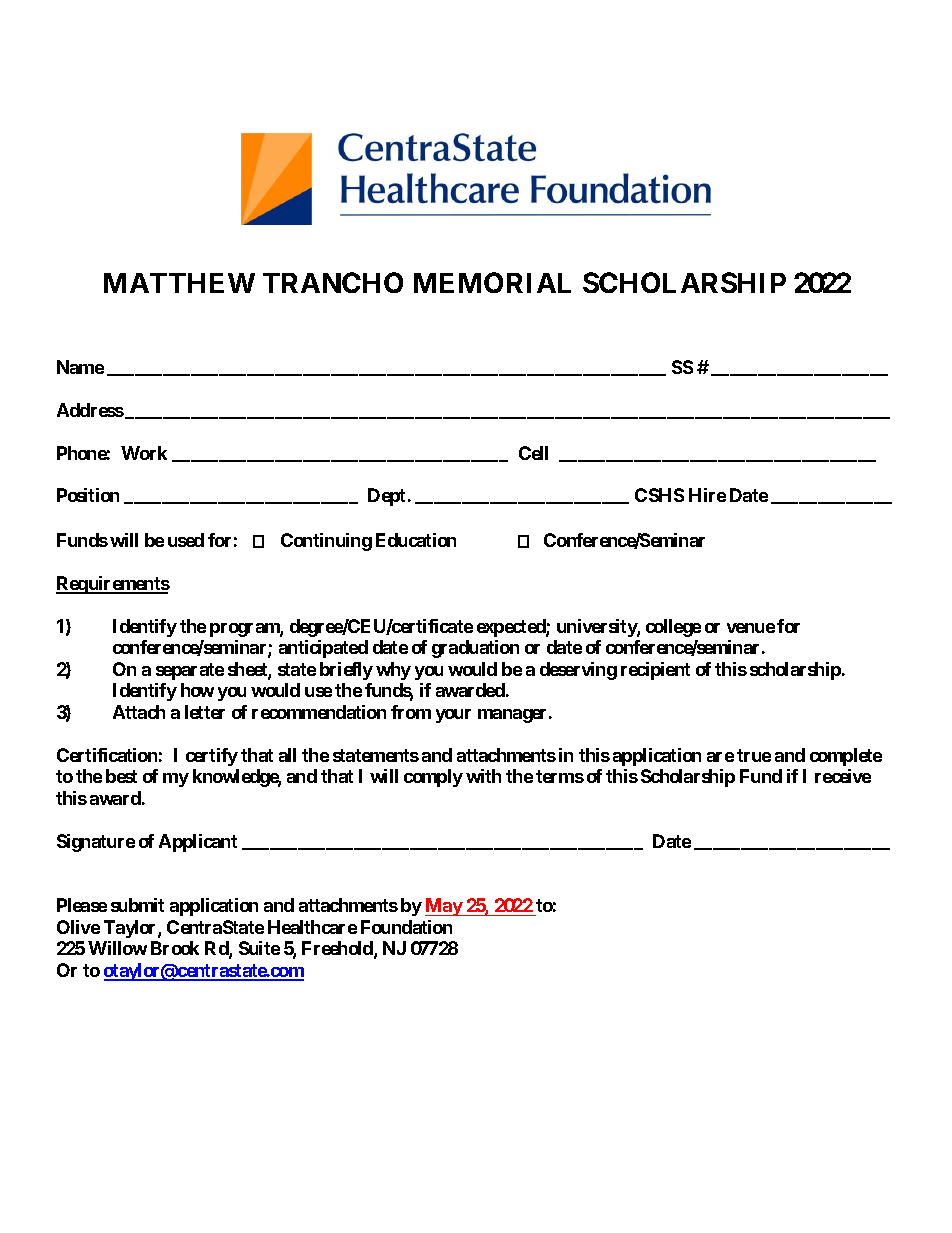  Describe the element at coordinates (673, 628) in the document. I see `college` at that location.
